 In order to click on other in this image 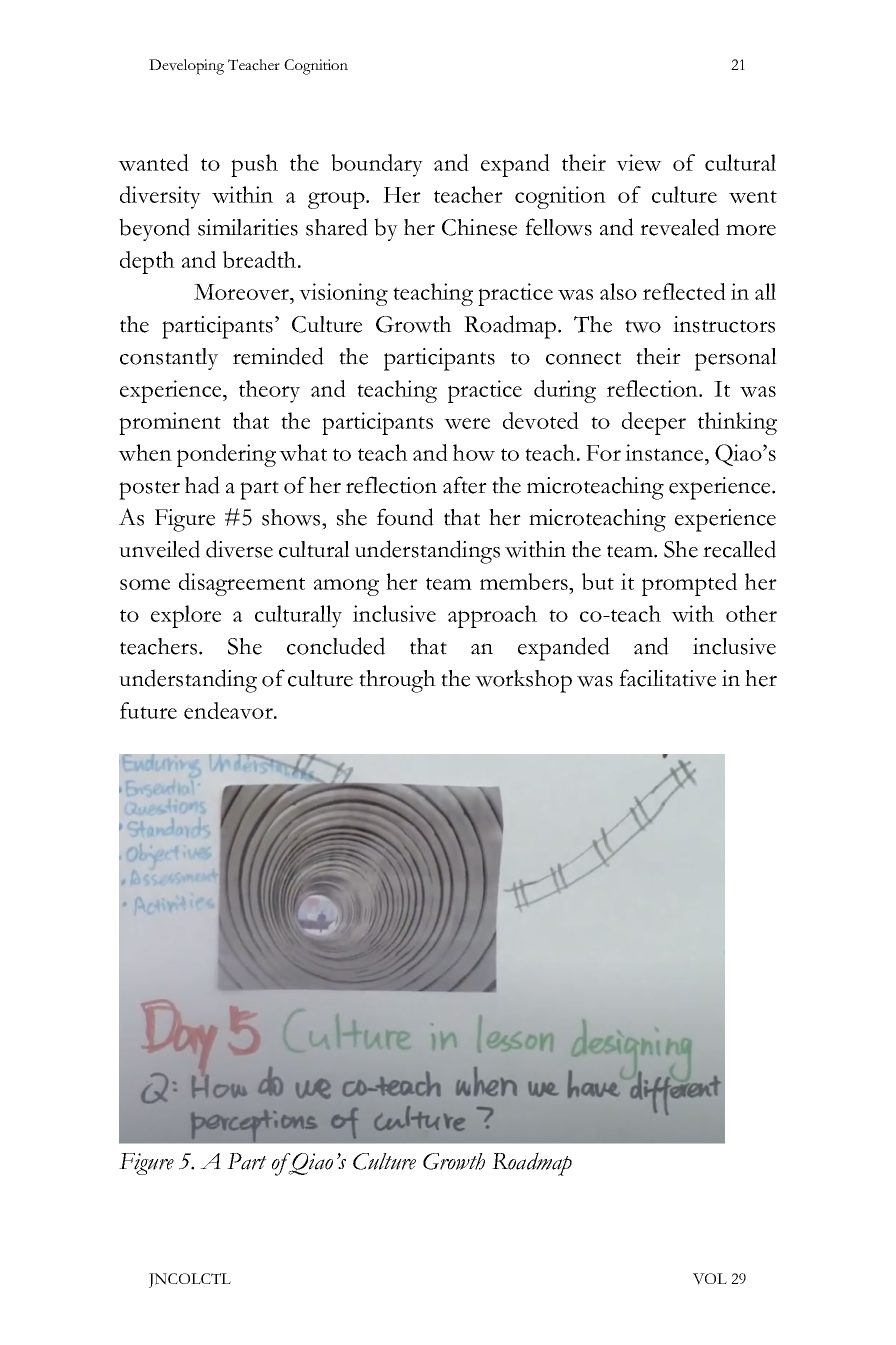, I will do `click(751, 613)`.
